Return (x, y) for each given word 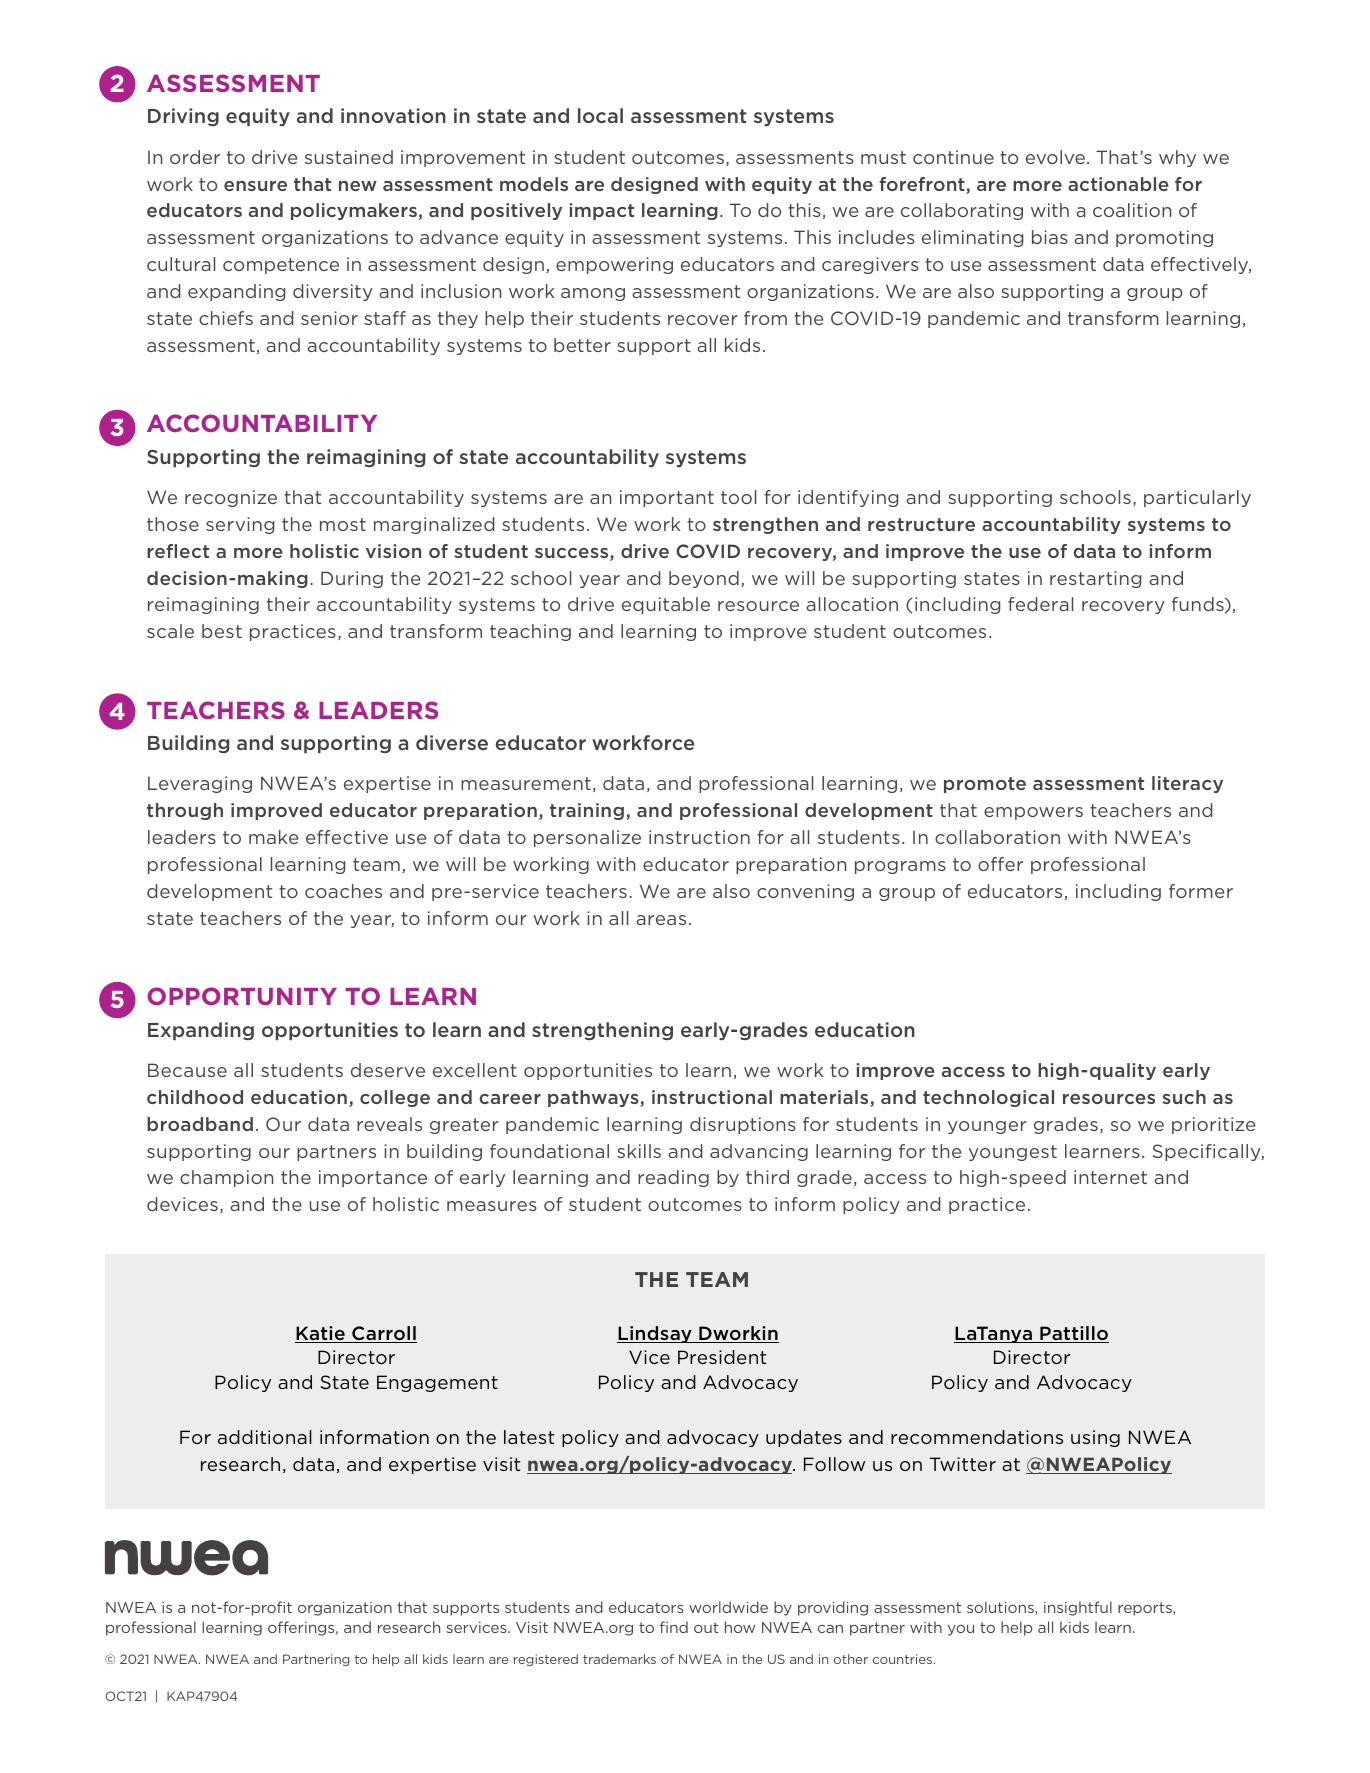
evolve (1055, 157)
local (600, 115)
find (674, 1627)
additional (265, 1437)
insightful (1078, 1608)
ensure (255, 186)
